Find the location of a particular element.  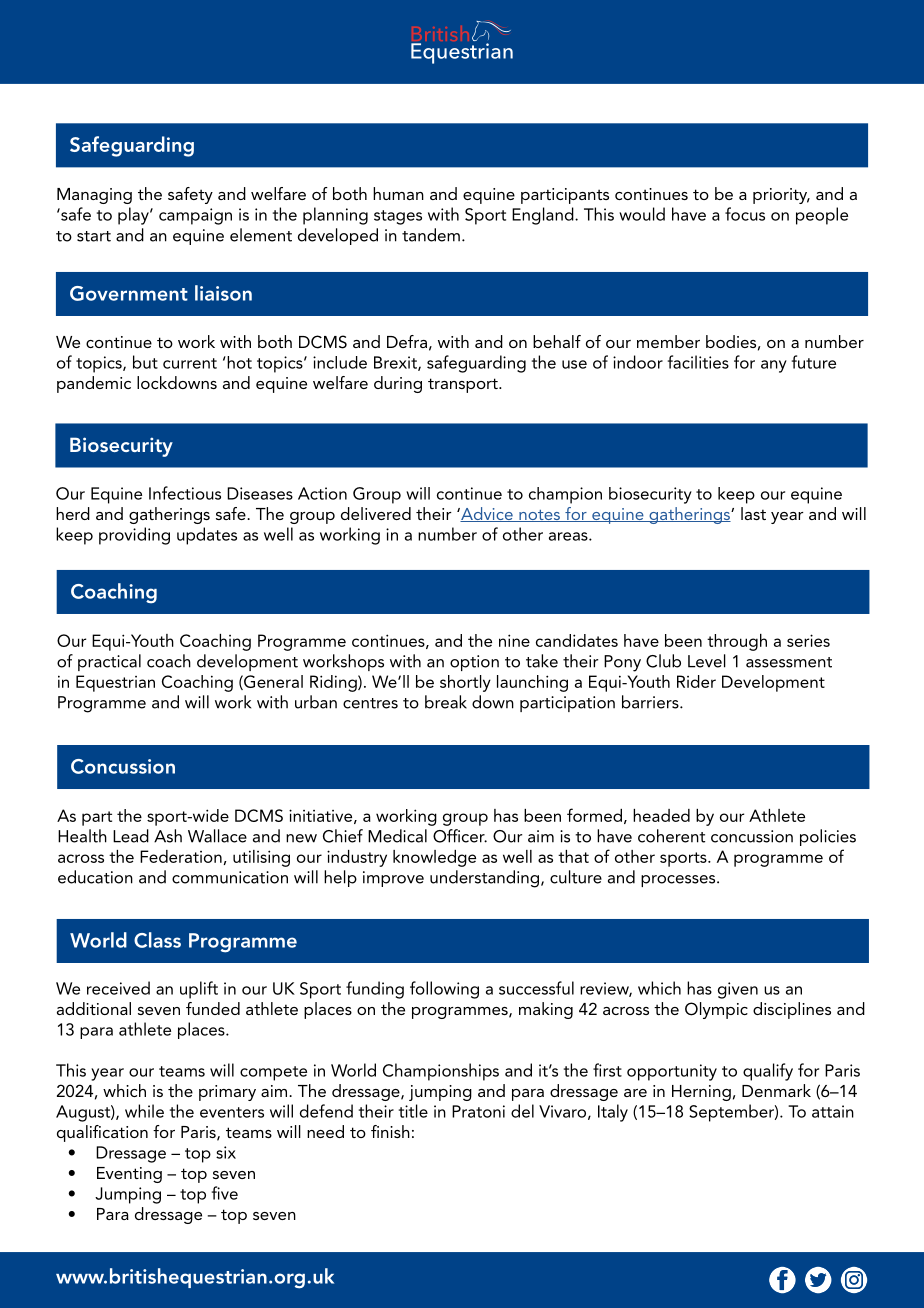

focus is located at coordinates (745, 214).
